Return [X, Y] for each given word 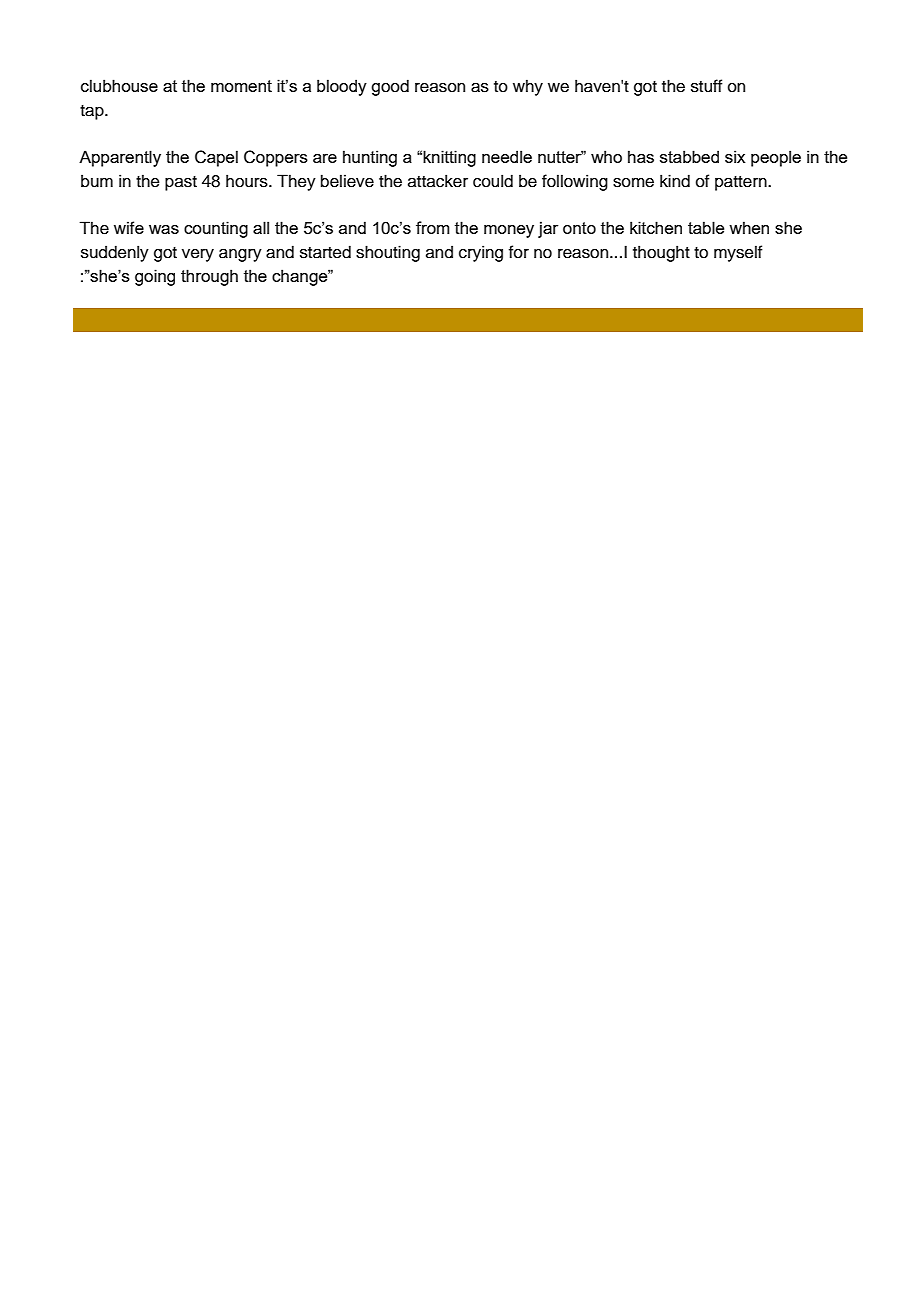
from [433, 227]
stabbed [689, 156]
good [390, 87]
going [155, 277]
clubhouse [119, 85]
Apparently [120, 158]
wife [129, 227]
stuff [707, 86]
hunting [370, 158]
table [706, 227]
